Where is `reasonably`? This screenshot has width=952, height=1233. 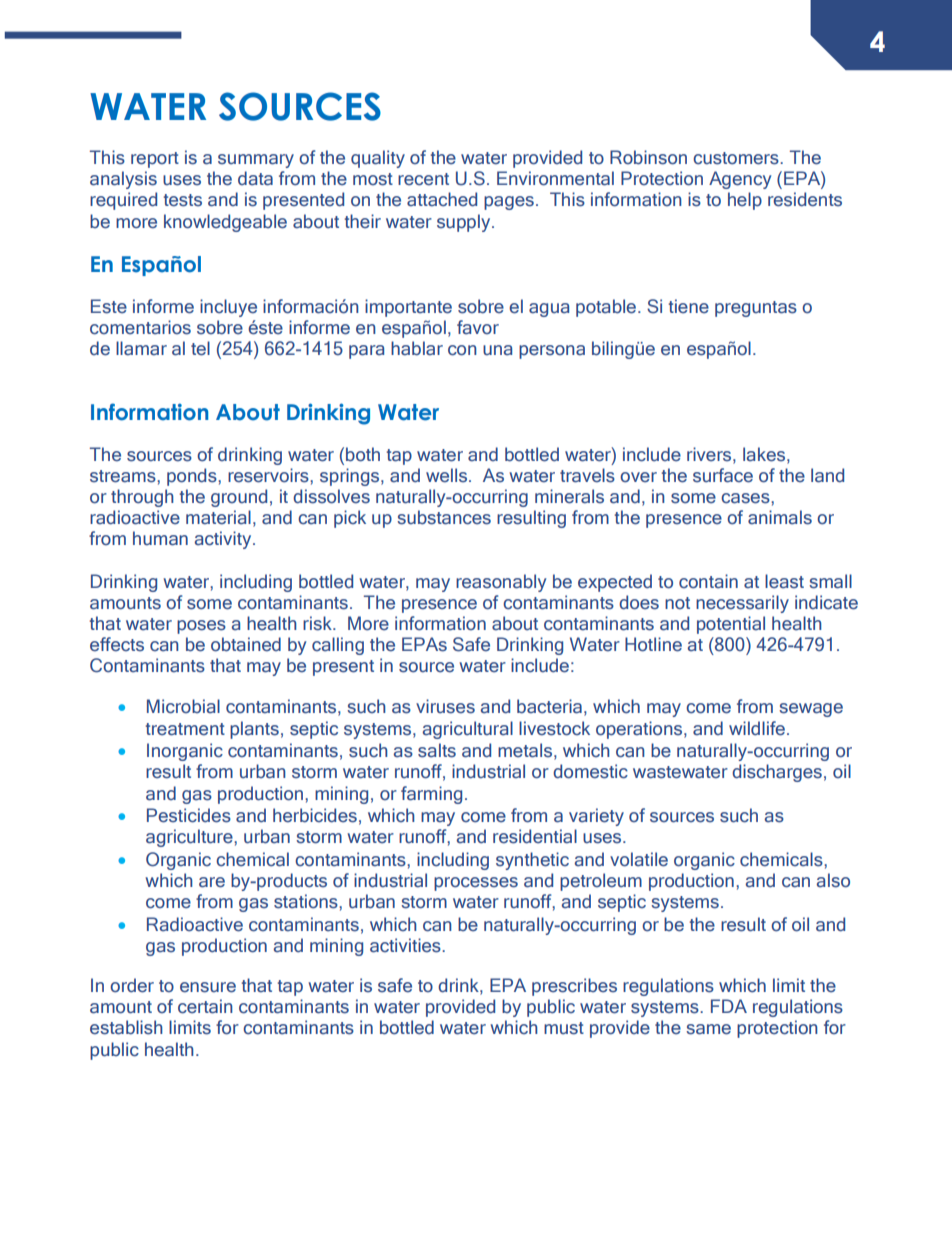 reasonably is located at coordinates (501, 583).
